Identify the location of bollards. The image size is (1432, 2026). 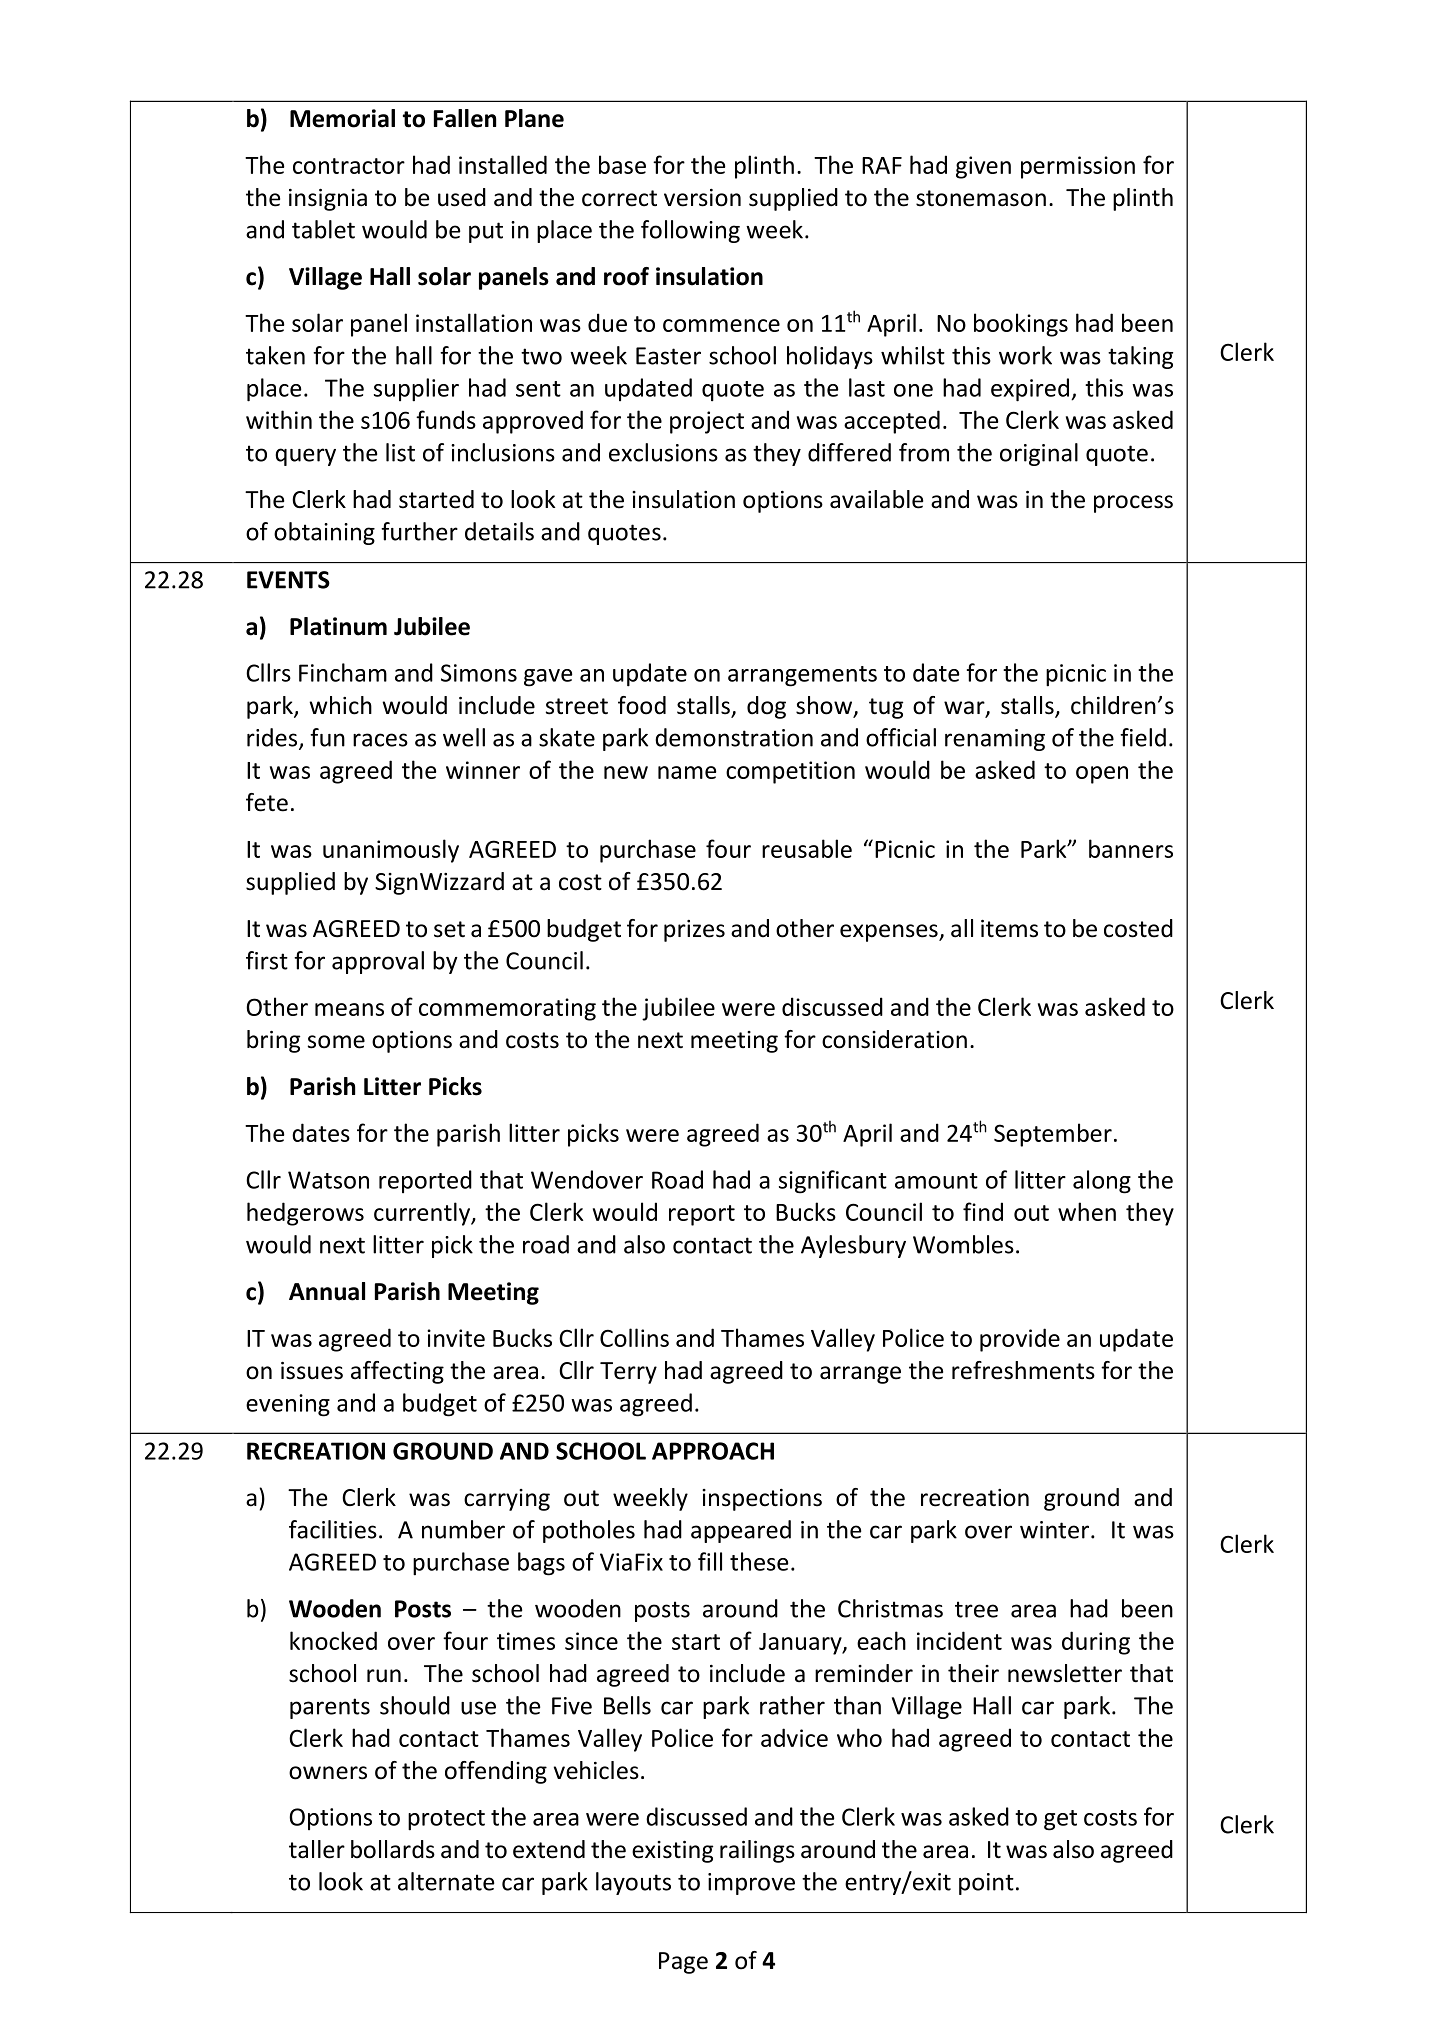
(393, 1849).
